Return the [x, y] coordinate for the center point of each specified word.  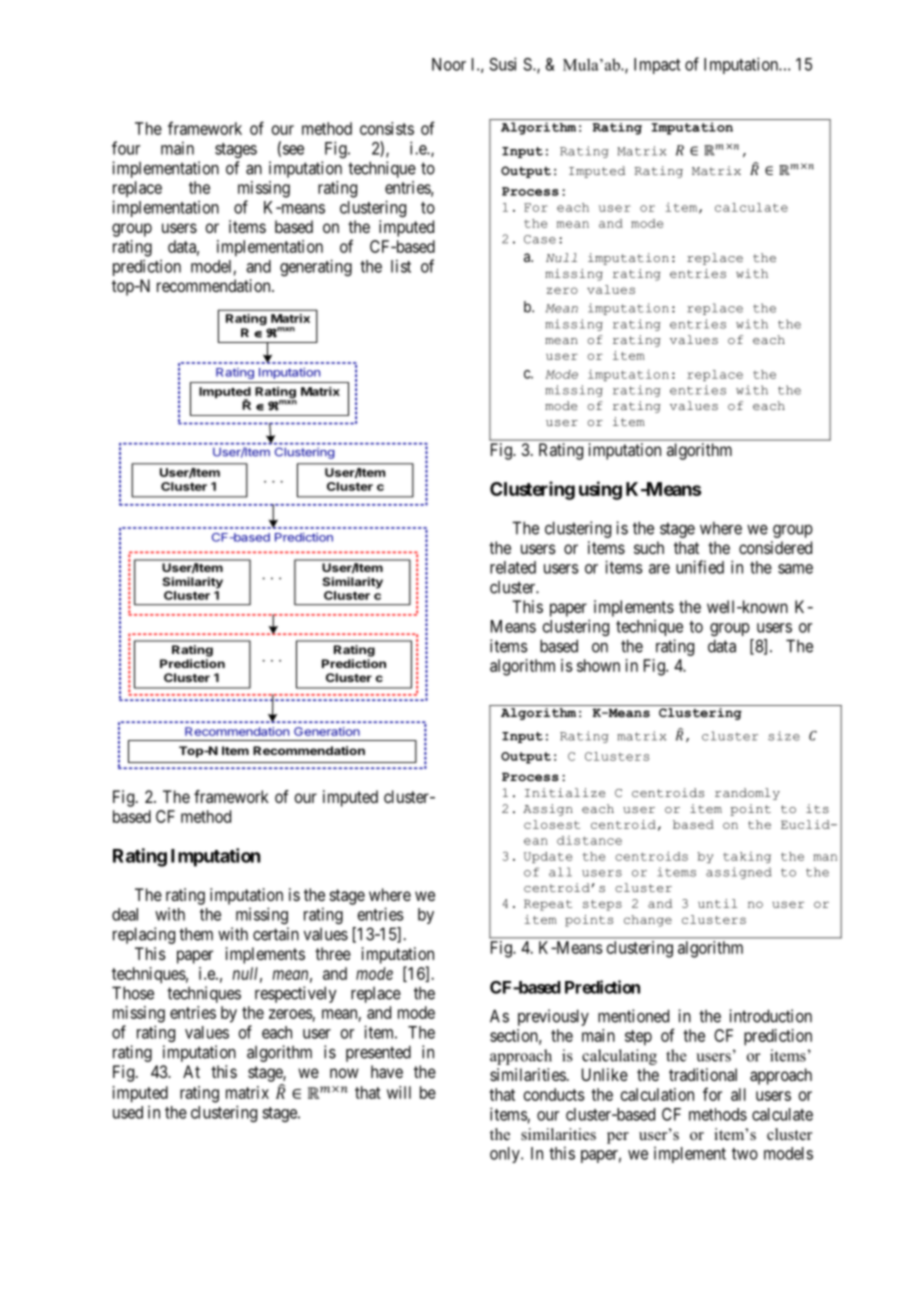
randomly [747, 794]
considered [775, 547]
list [401, 266]
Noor [449, 64]
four [126, 148]
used [128, 1112]
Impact [657, 66]
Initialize [565, 792]
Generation [327, 731]
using [600, 490]
